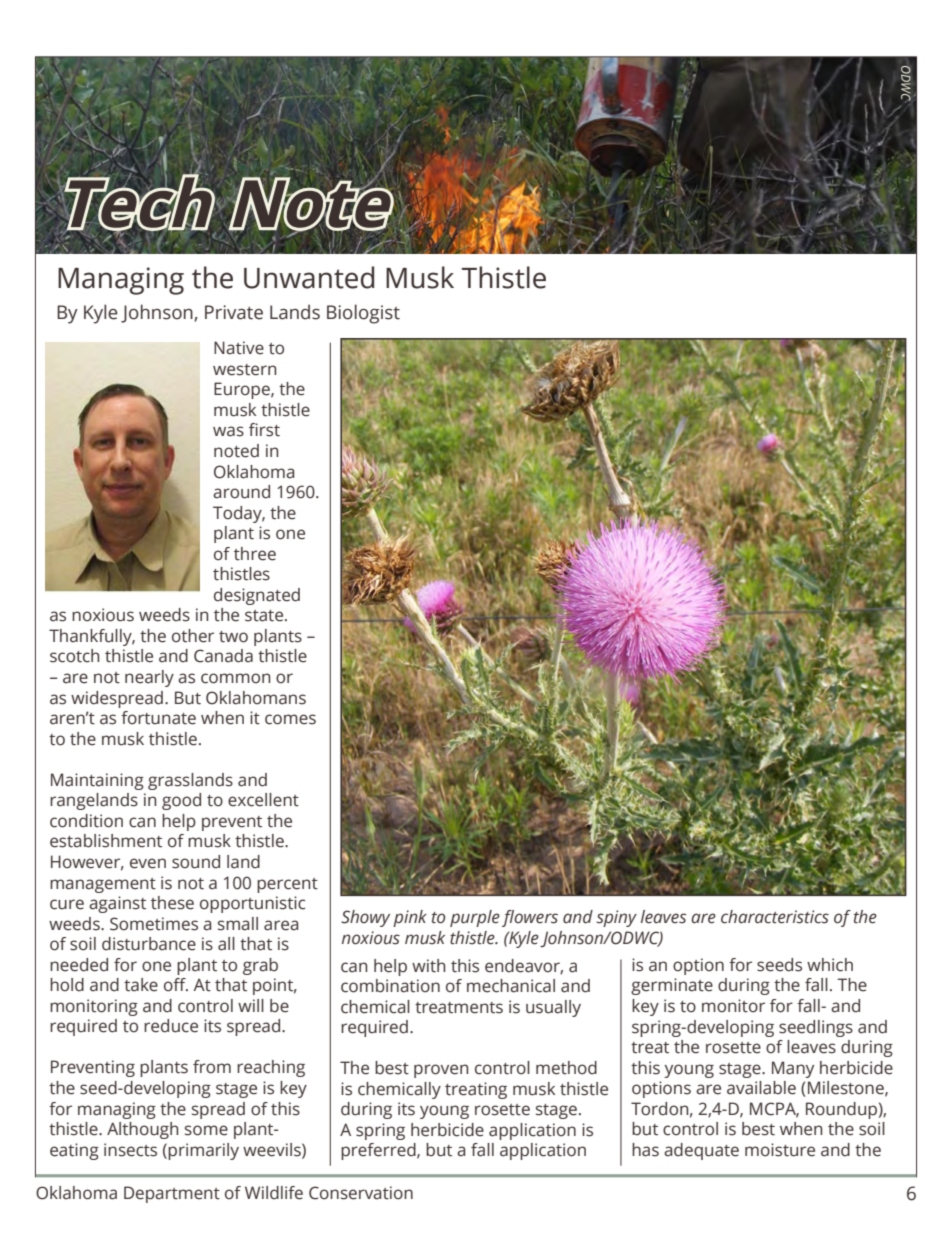 This image has width=952, height=1233. Describe the element at coordinates (363, 314) in the image. I see `Biologist` at that location.
